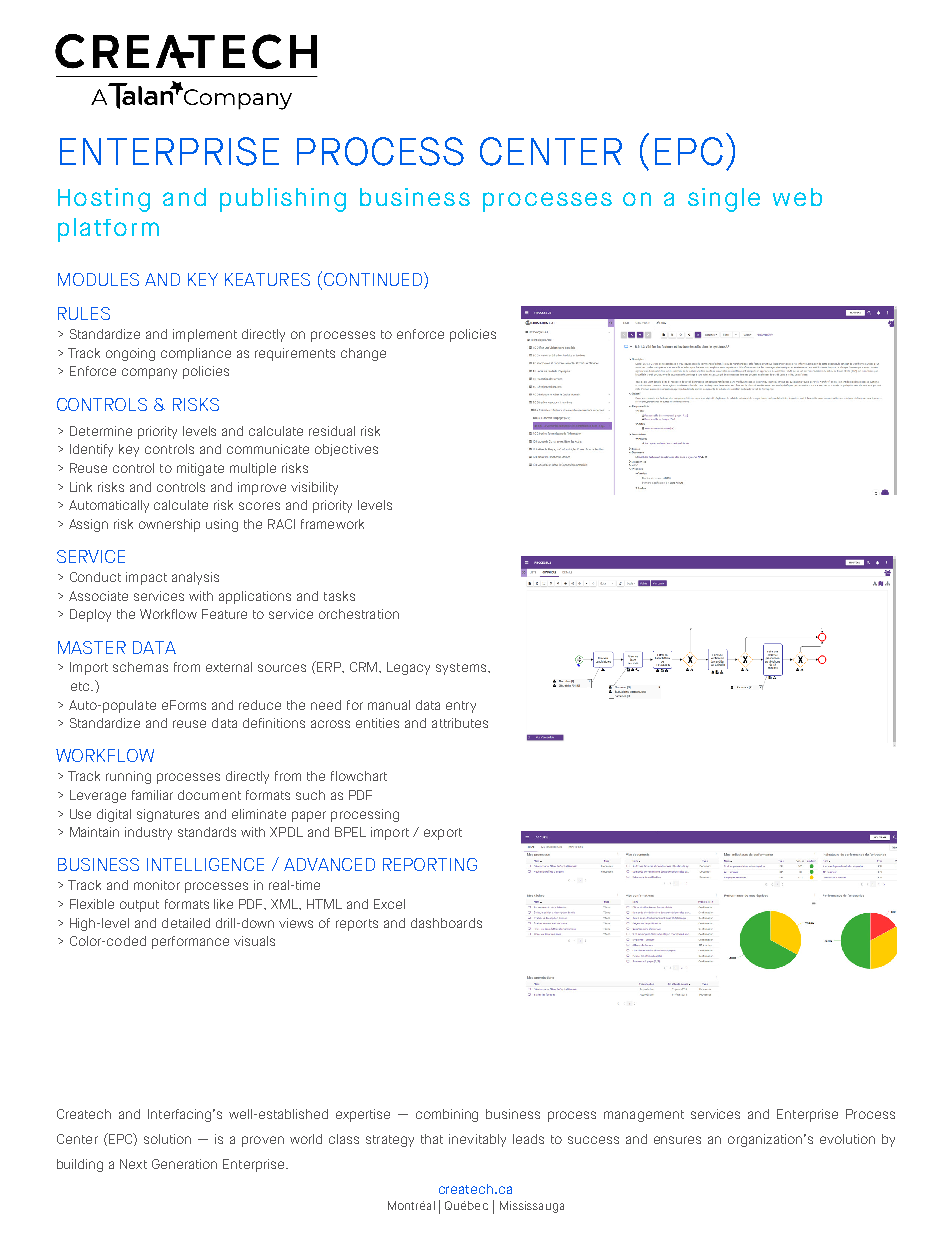 This document has height=1233, width=952. Describe the element at coordinates (140, 667) in the document. I see `schemas` at that location.
